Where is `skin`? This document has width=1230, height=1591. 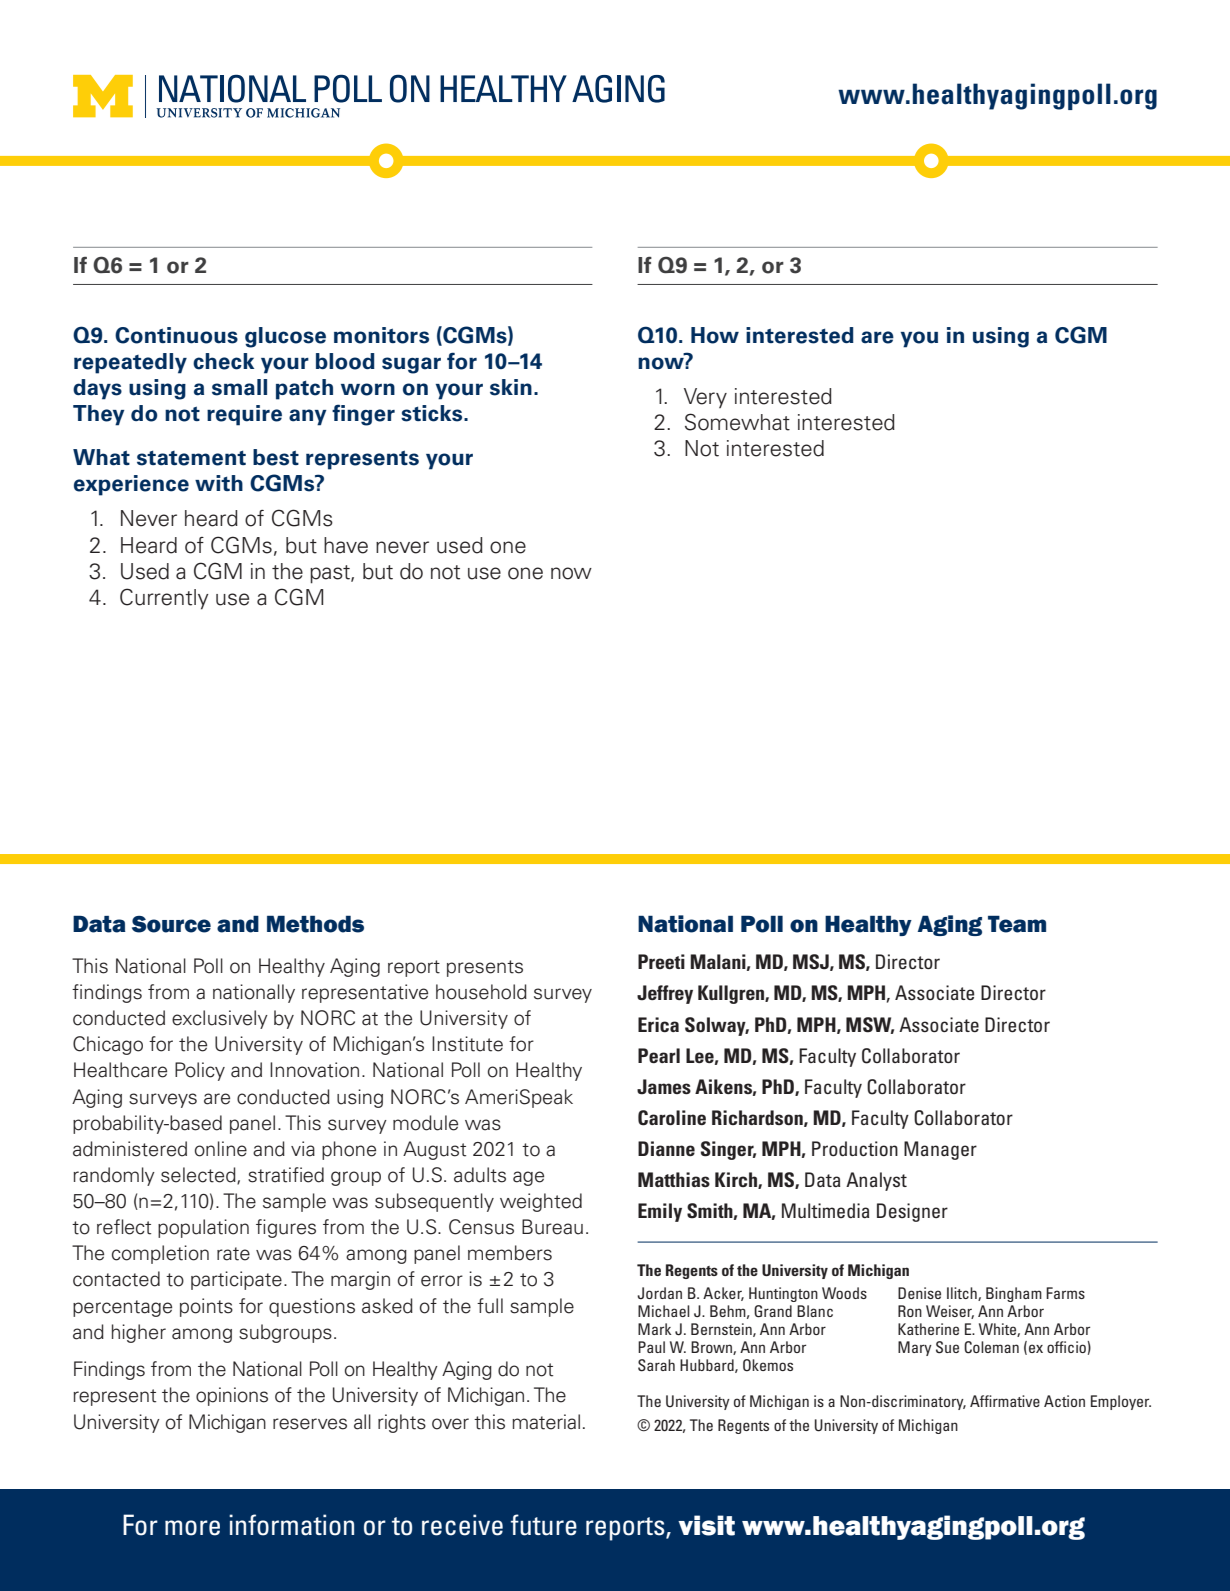 skin is located at coordinates (511, 387).
